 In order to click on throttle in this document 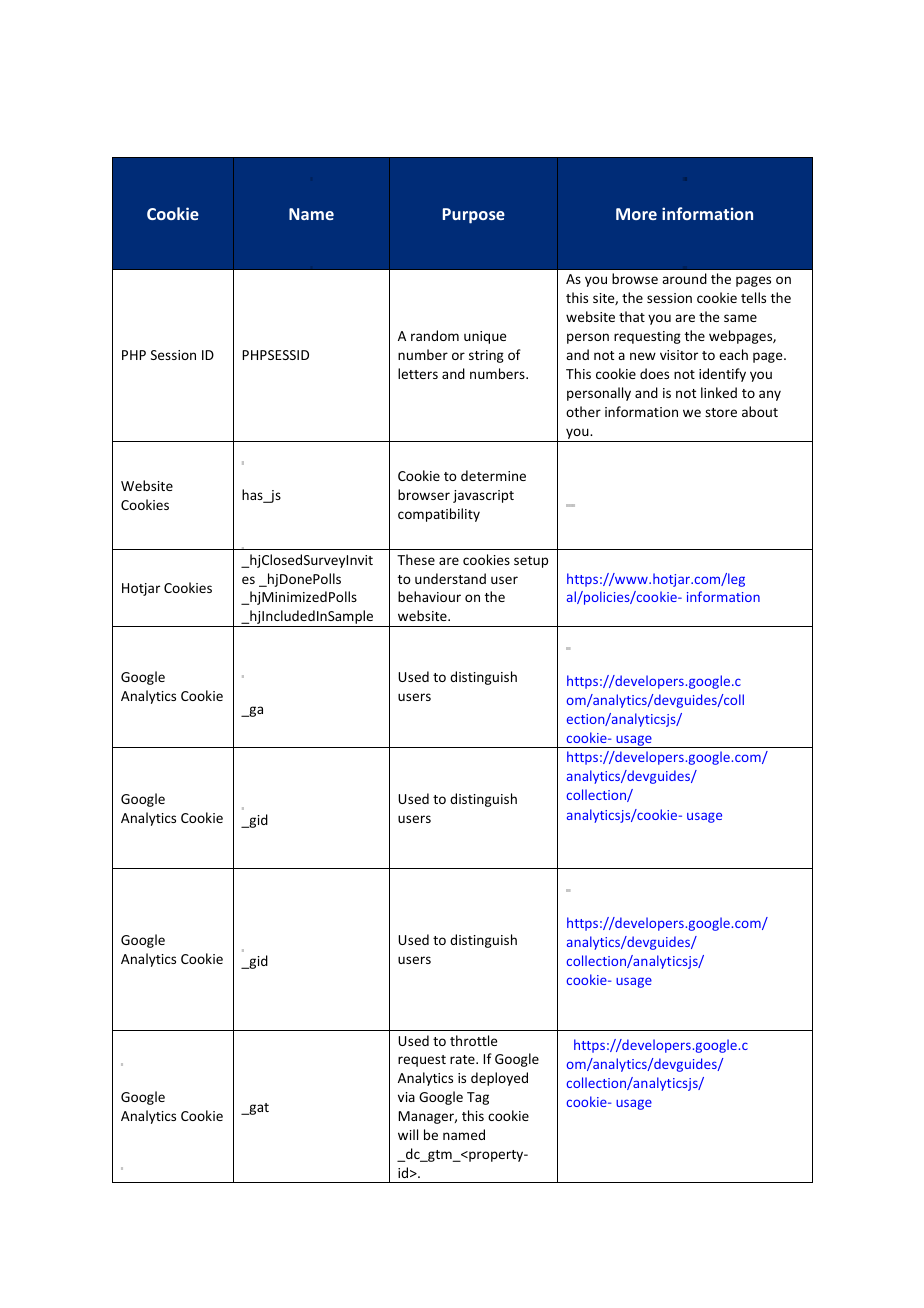, I will do `click(473, 1040)`.
